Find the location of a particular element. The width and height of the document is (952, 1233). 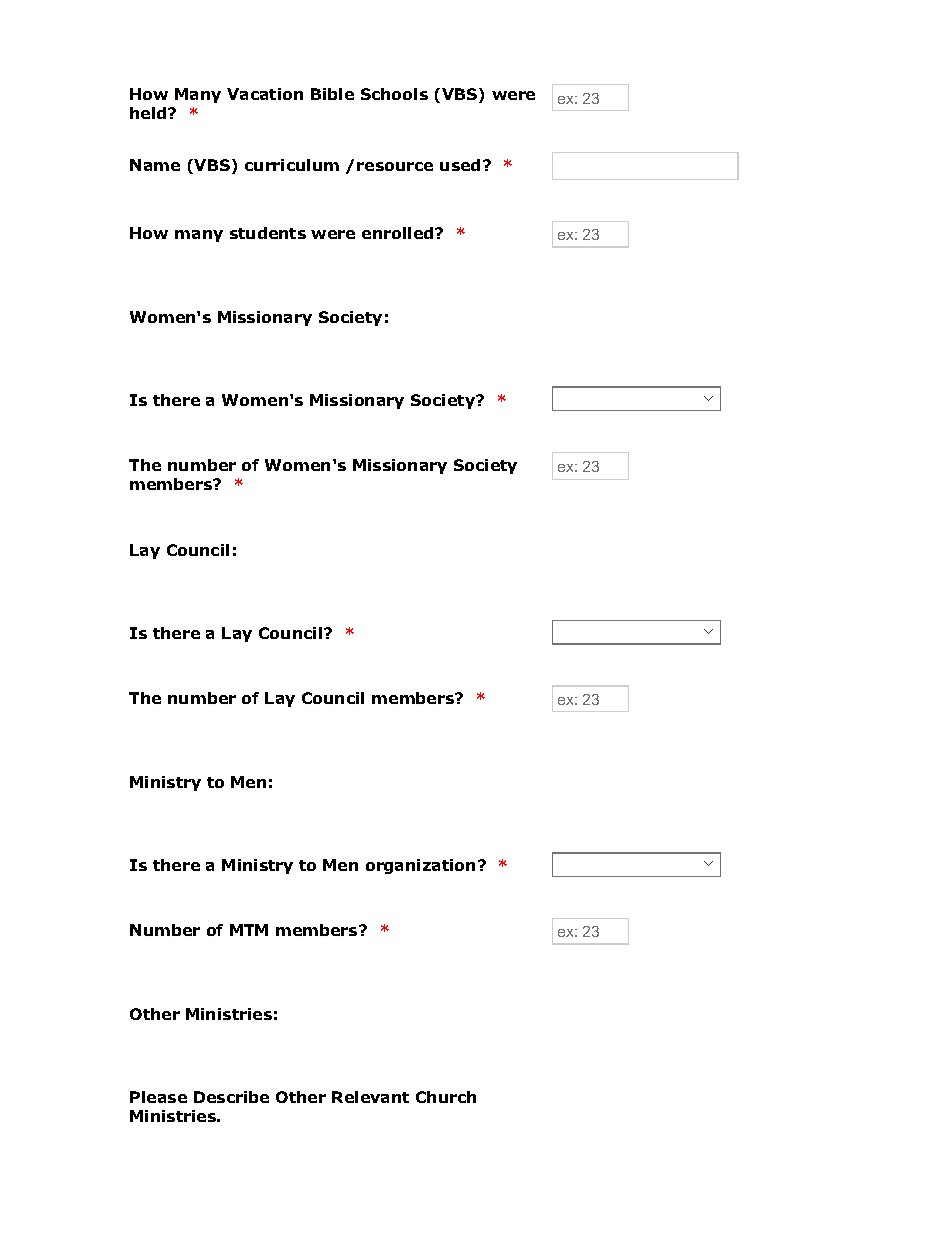

Church is located at coordinates (446, 1097).
